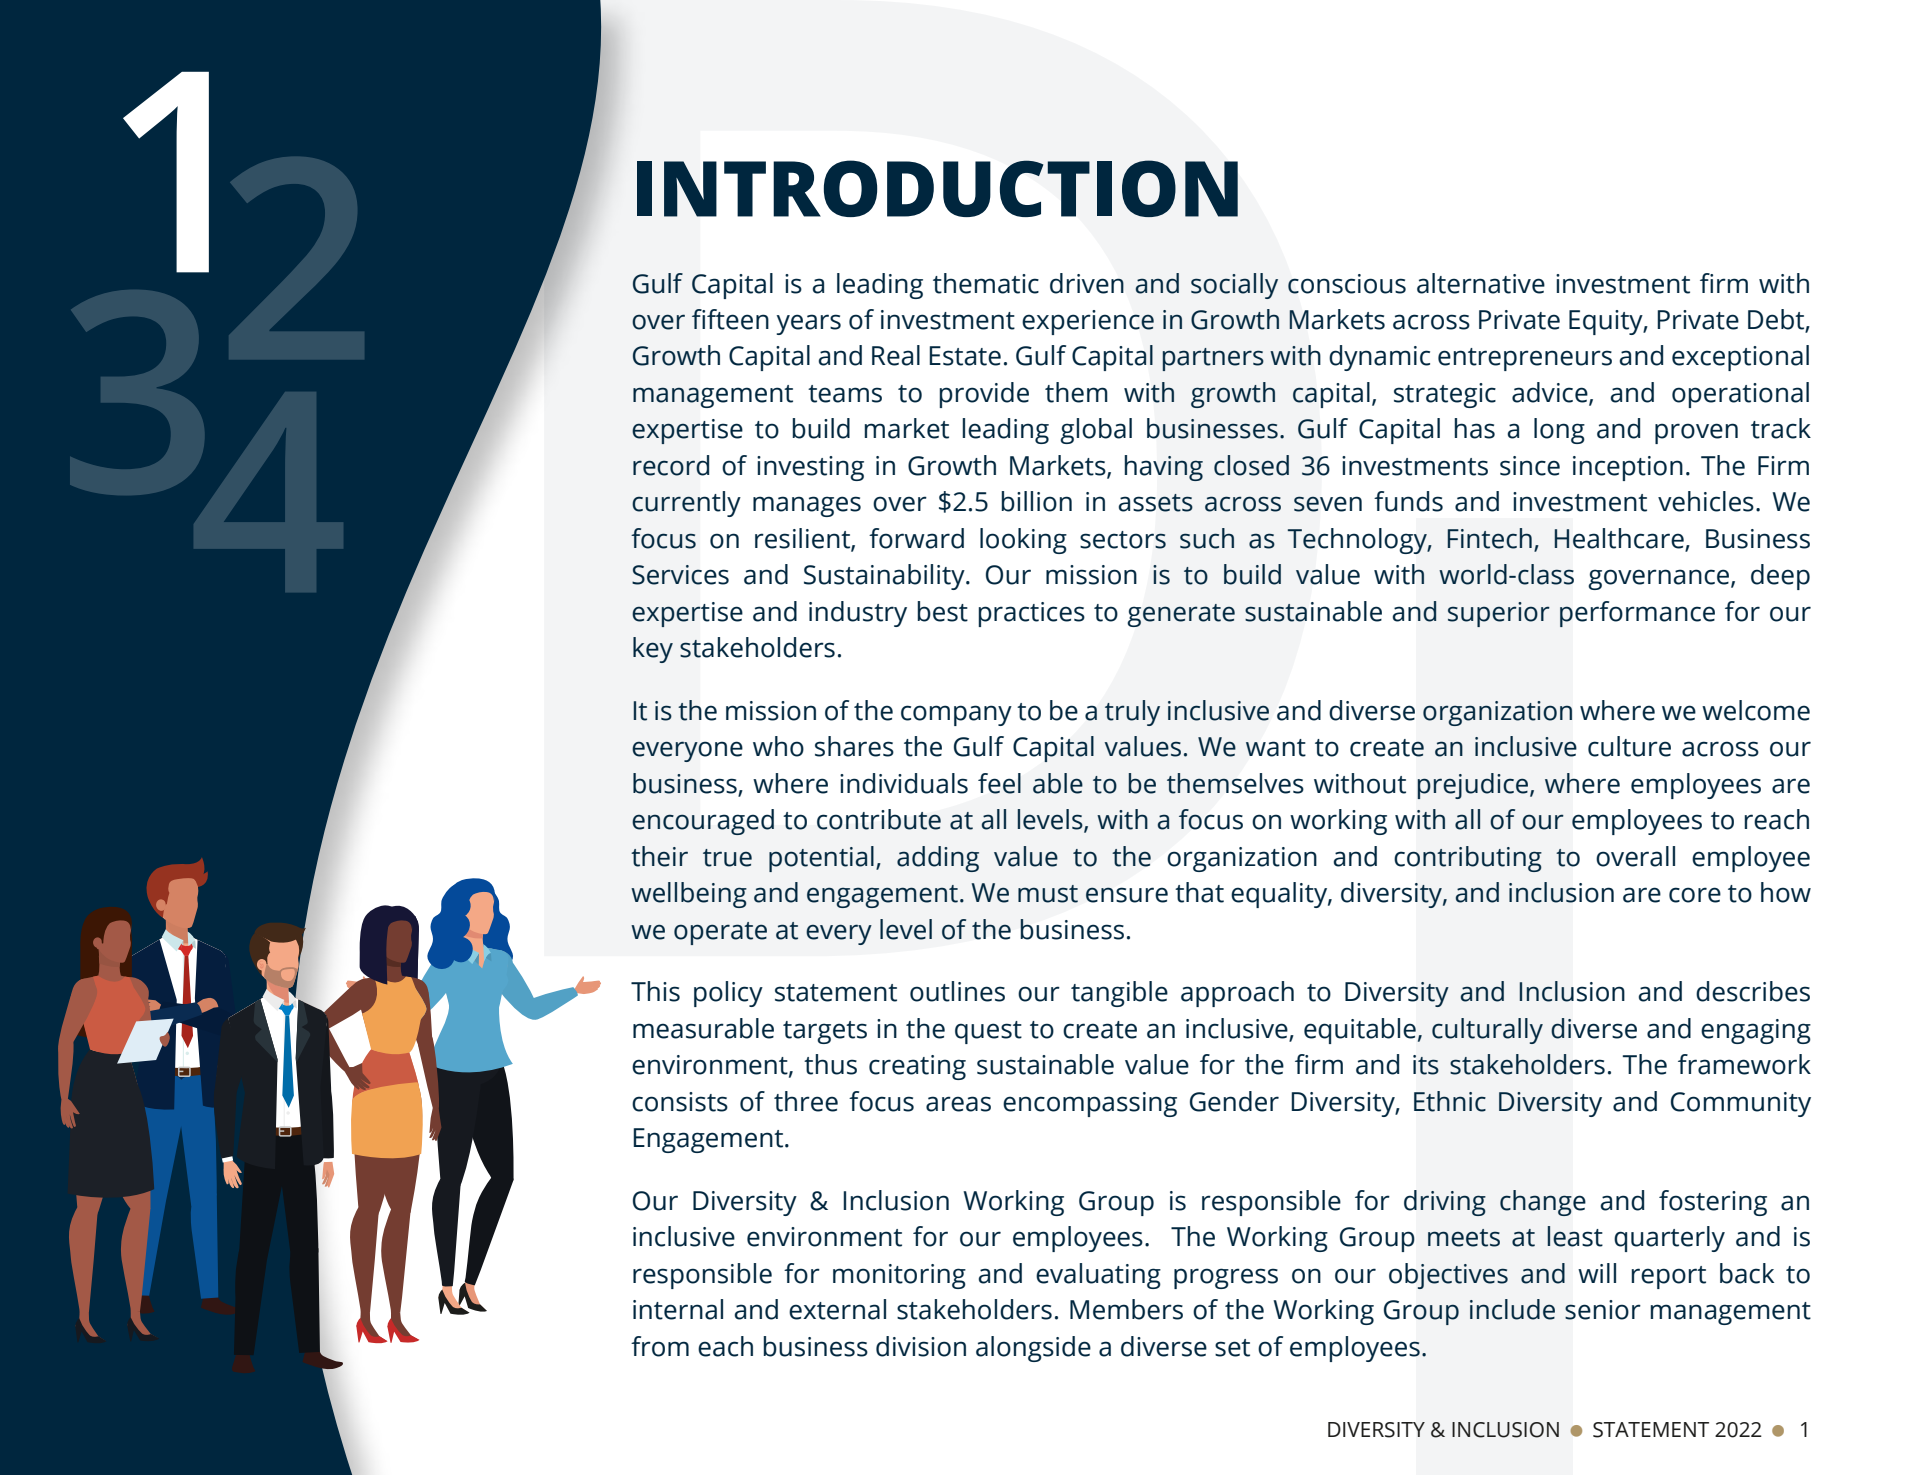 The height and width of the document is (1475, 1922). What do you see at coordinates (1226, 1278) in the document?
I see `progress` at bounding box center [1226, 1278].
